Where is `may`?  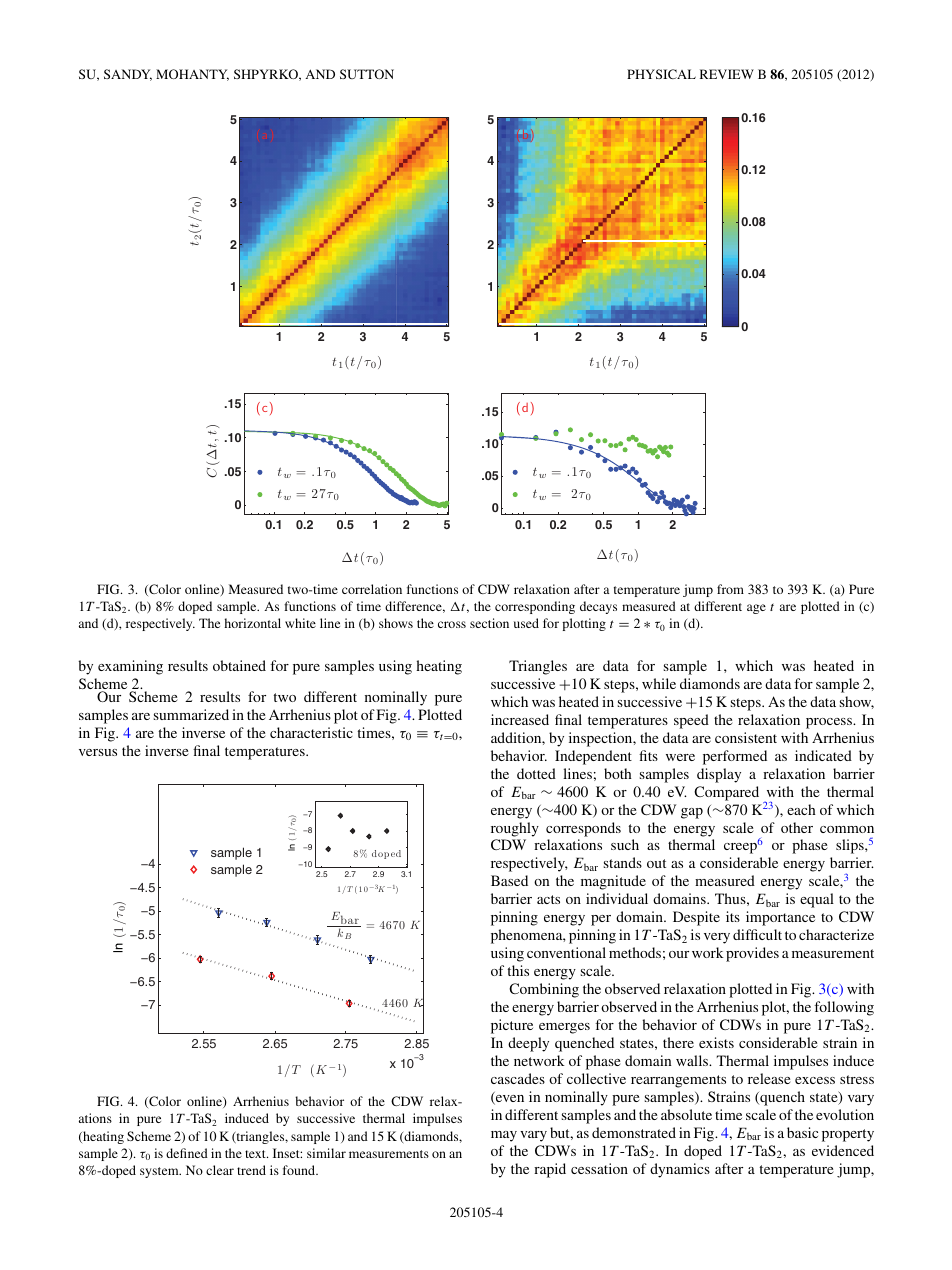
may is located at coordinates (504, 1136).
